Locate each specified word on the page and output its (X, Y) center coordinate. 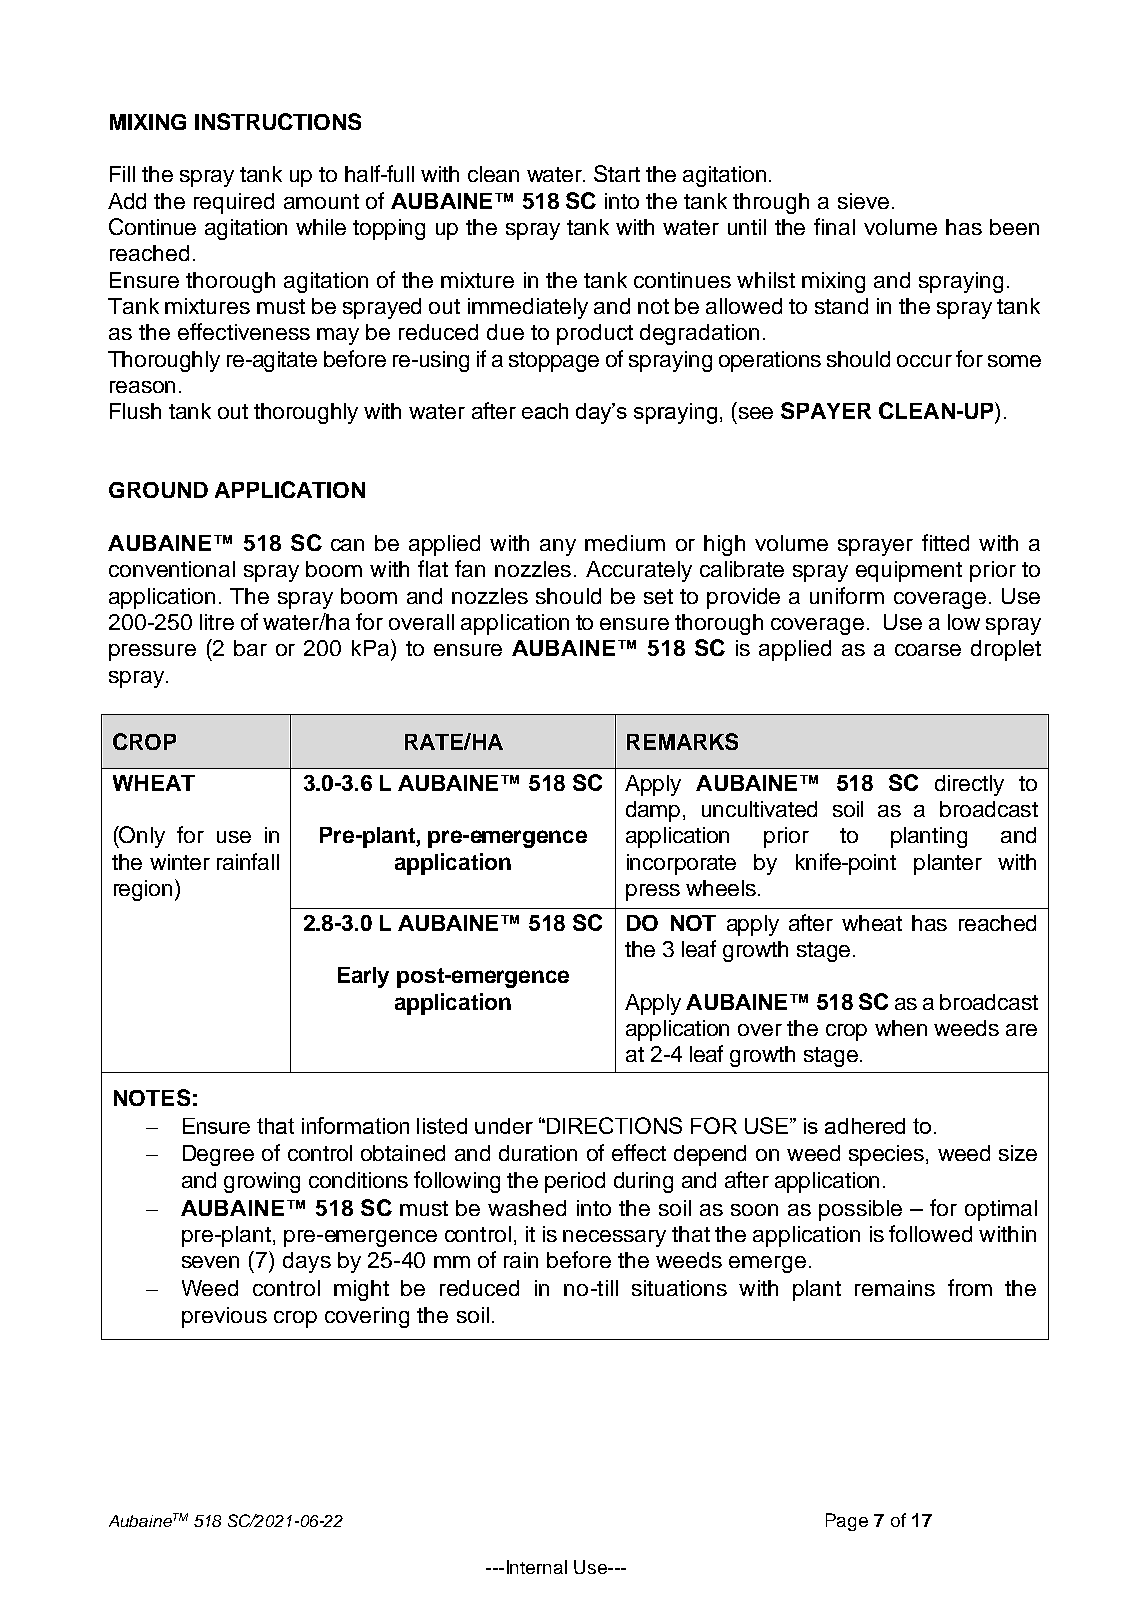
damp (655, 811)
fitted (945, 542)
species (886, 1155)
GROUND (158, 490)
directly (969, 785)
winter (180, 862)
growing (262, 1182)
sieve (863, 201)
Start (617, 173)
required (234, 203)
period (575, 1182)
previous (224, 1317)
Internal (537, 1567)
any (558, 547)
